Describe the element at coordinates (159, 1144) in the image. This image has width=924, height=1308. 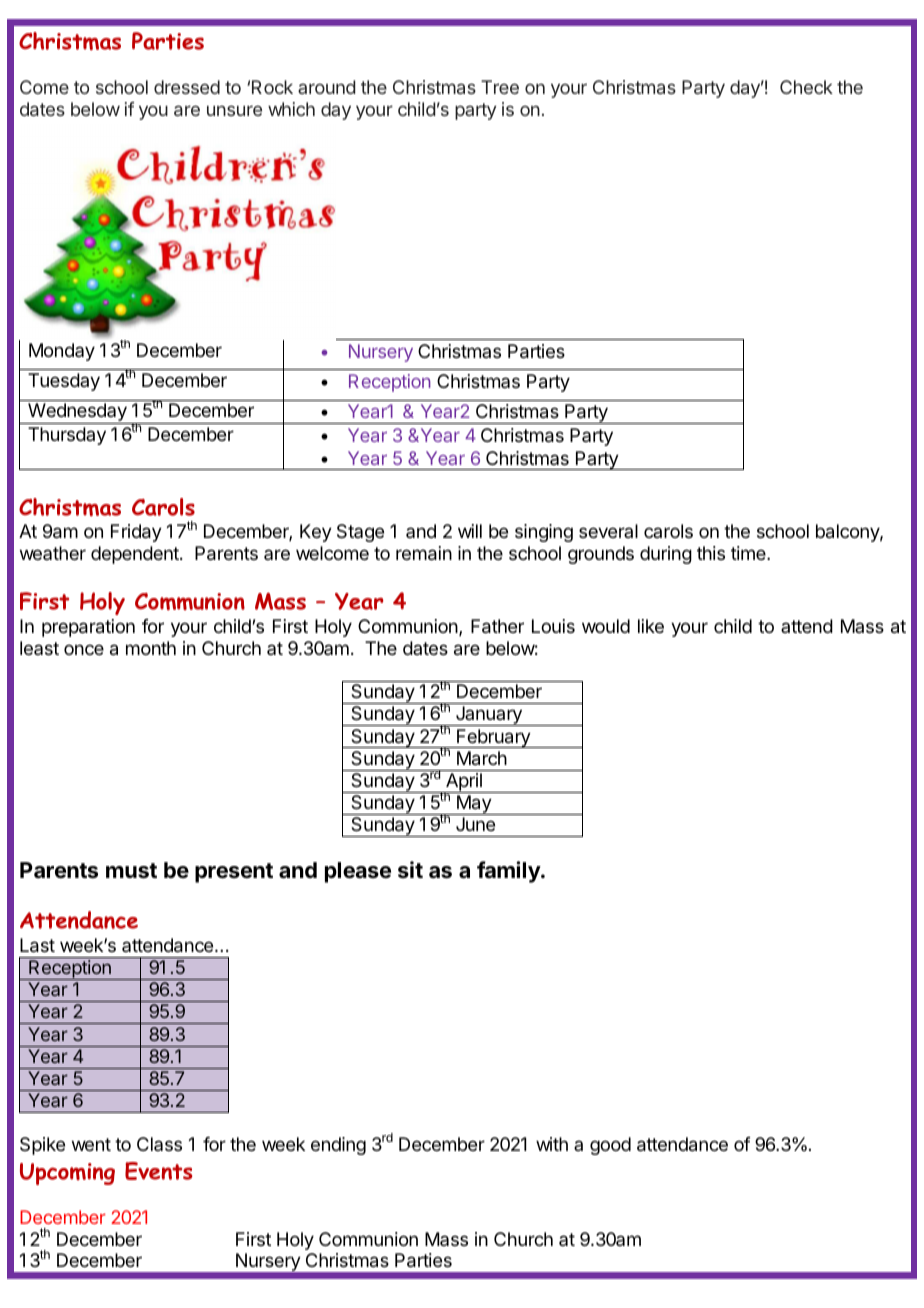
I see `Class` at that location.
